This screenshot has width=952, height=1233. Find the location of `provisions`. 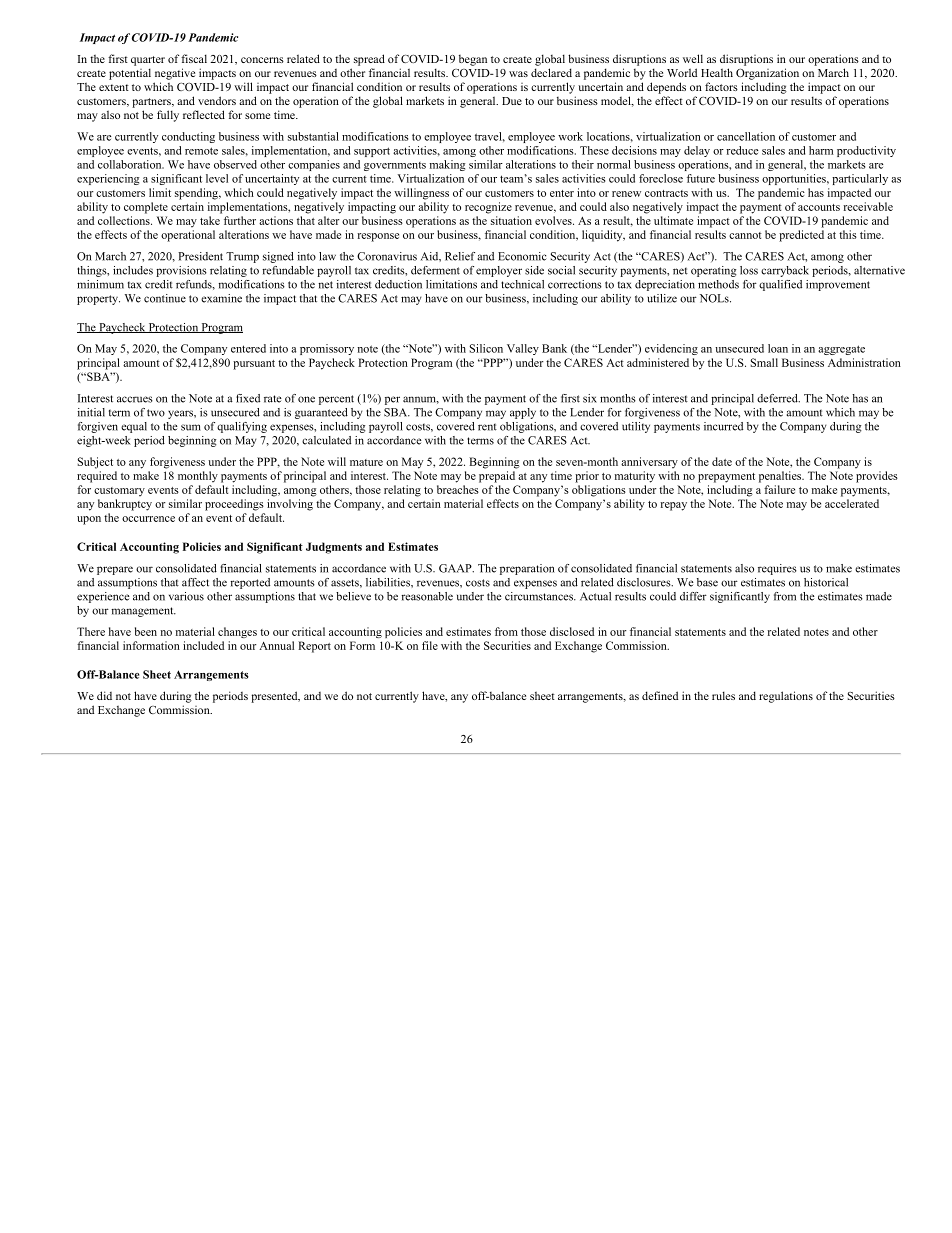

provisions is located at coordinates (181, 271).
